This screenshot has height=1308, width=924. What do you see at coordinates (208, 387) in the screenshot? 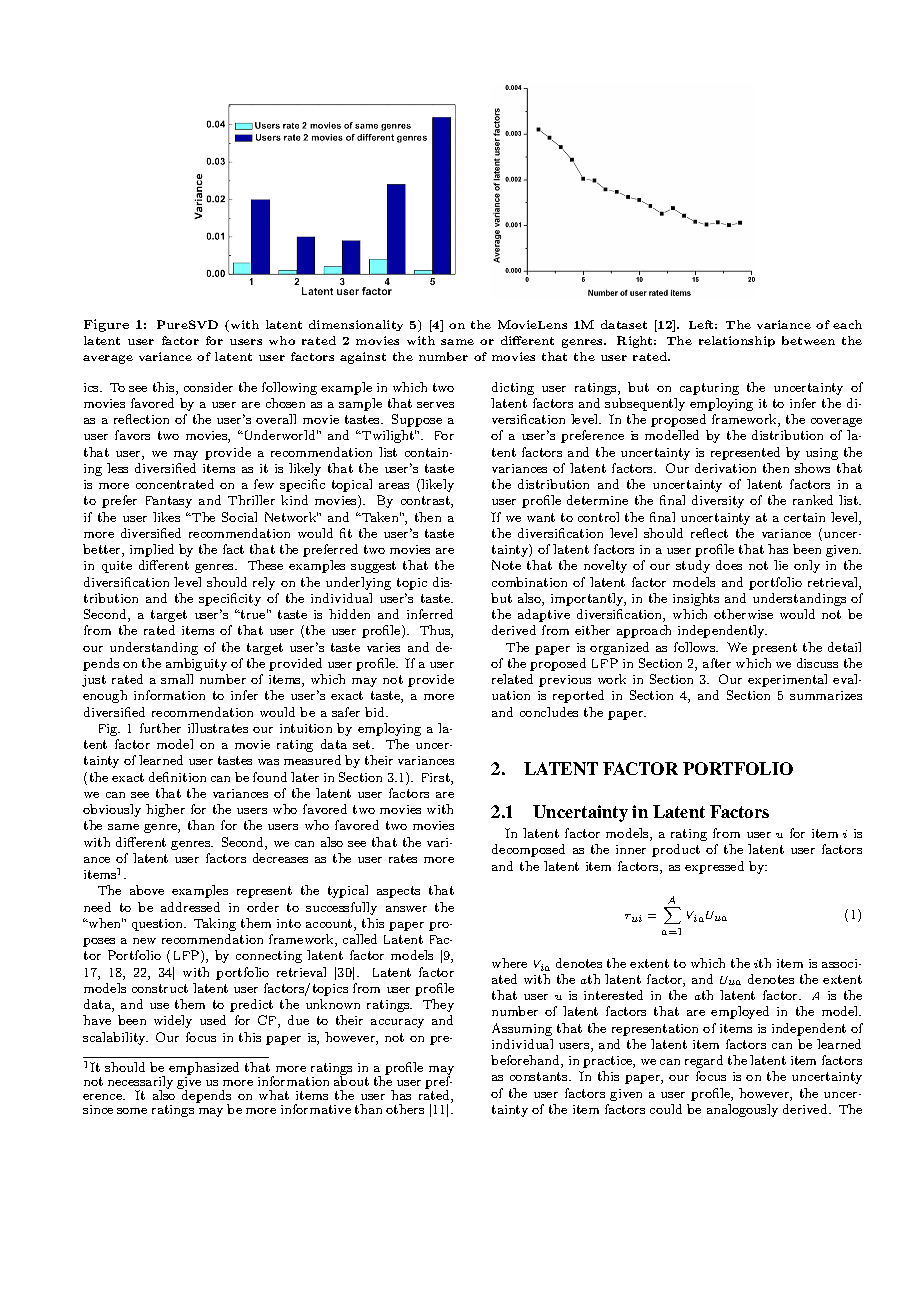
I see `consider` at bounding box center [208, 387].
